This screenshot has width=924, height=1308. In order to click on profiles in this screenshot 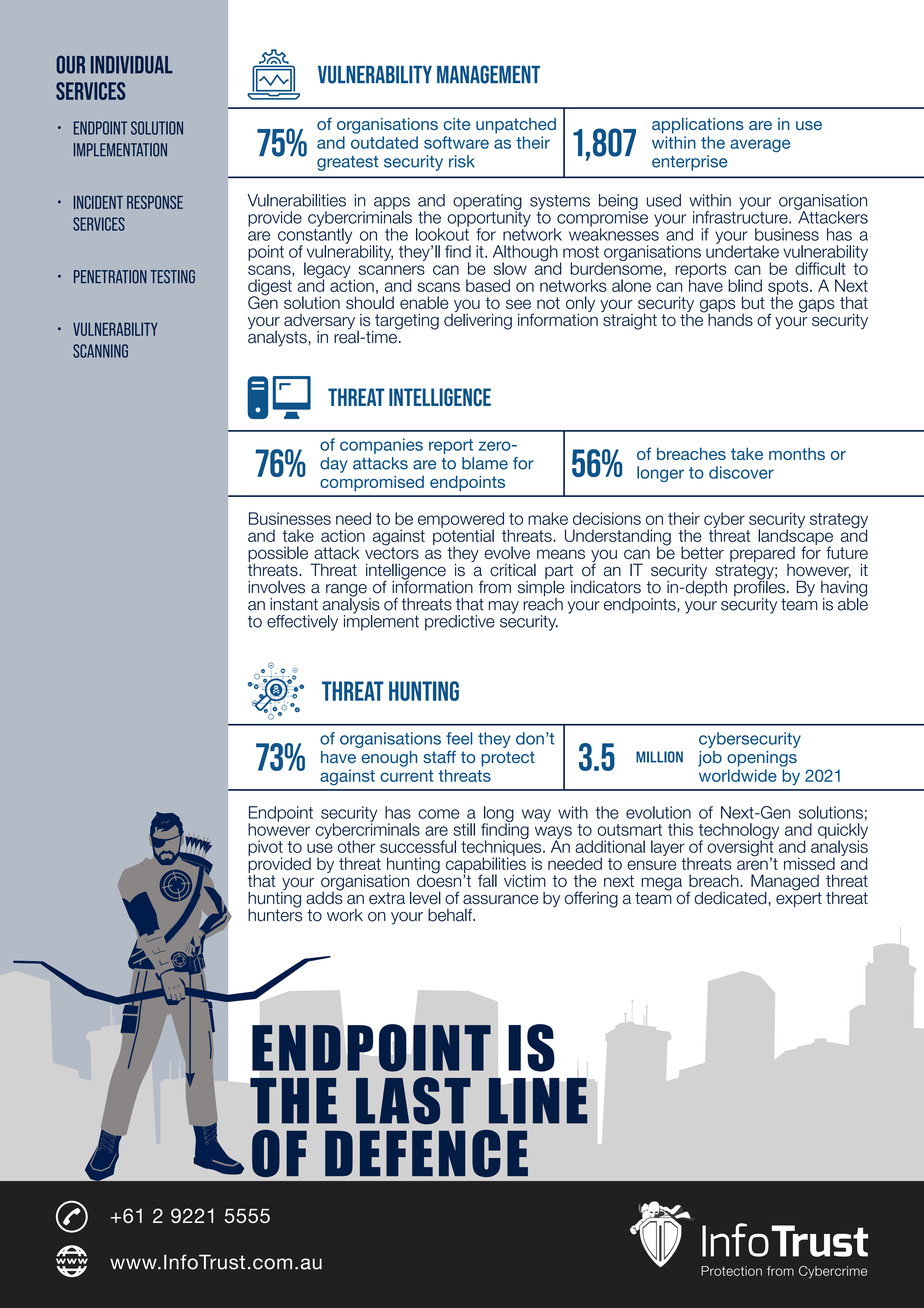, I will do `click(759, 588)`.
